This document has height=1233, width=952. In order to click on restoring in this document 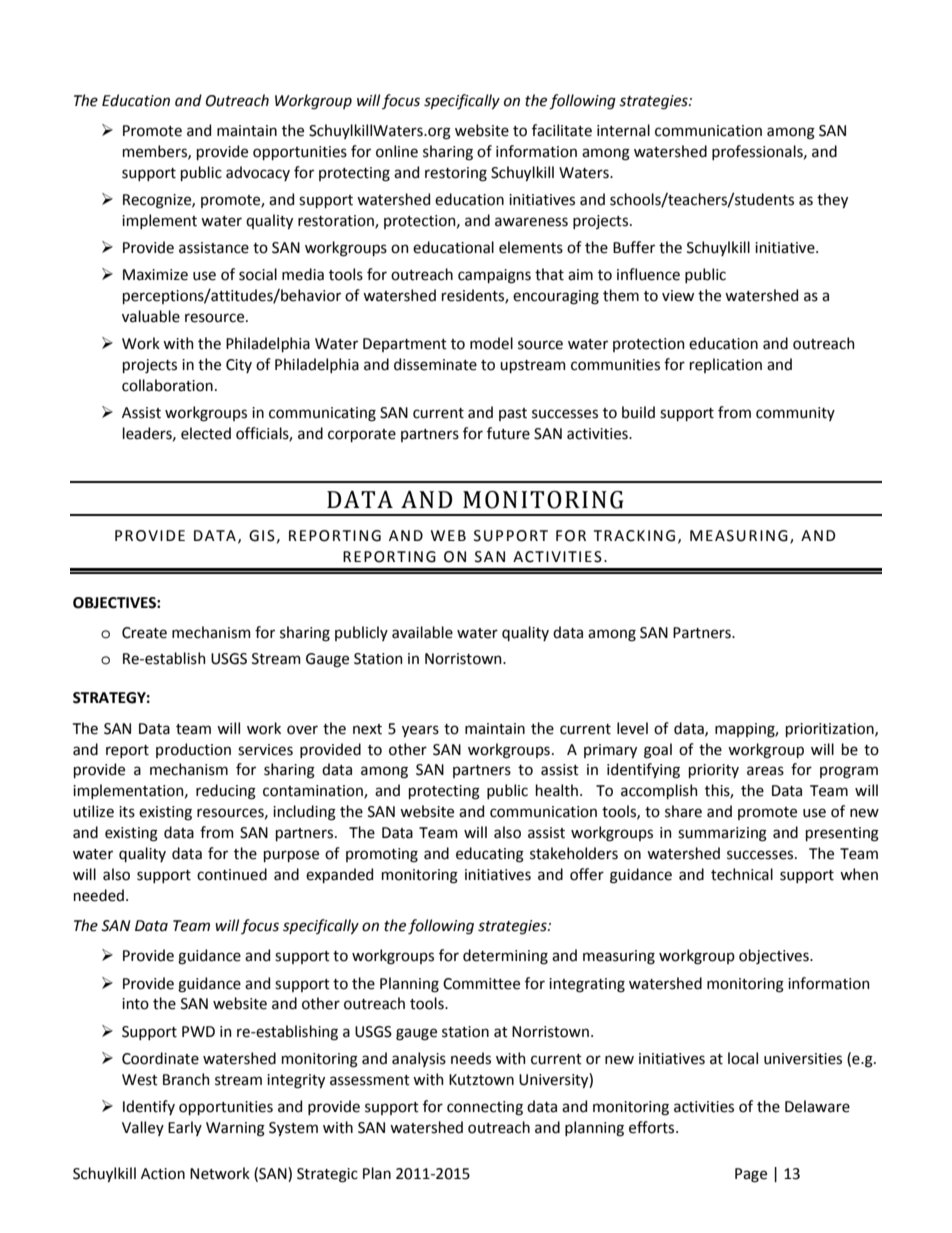, I will do `click(456, 174)`.
